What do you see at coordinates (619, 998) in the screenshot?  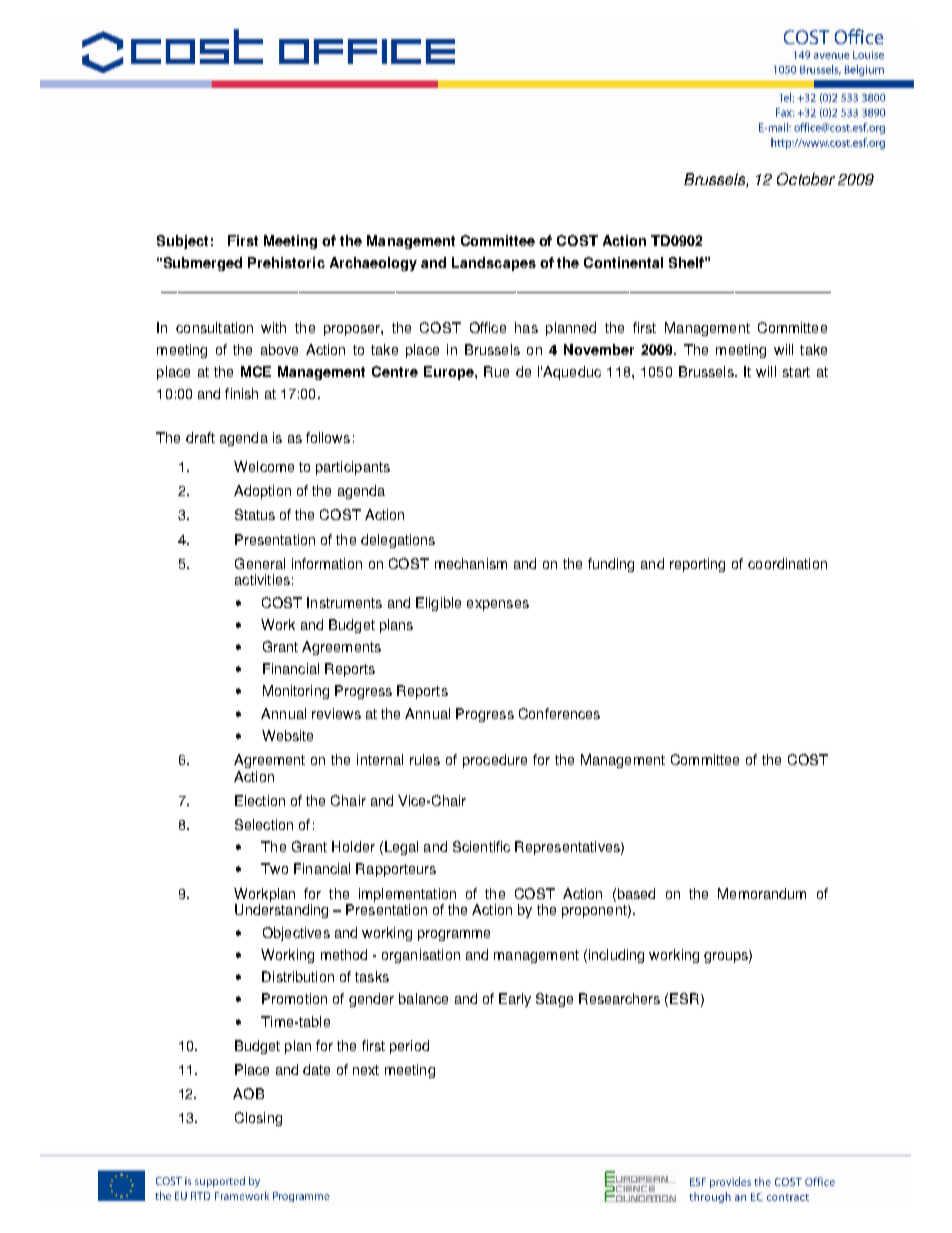 I see `Researchers` at bounding box center [619, 998].
